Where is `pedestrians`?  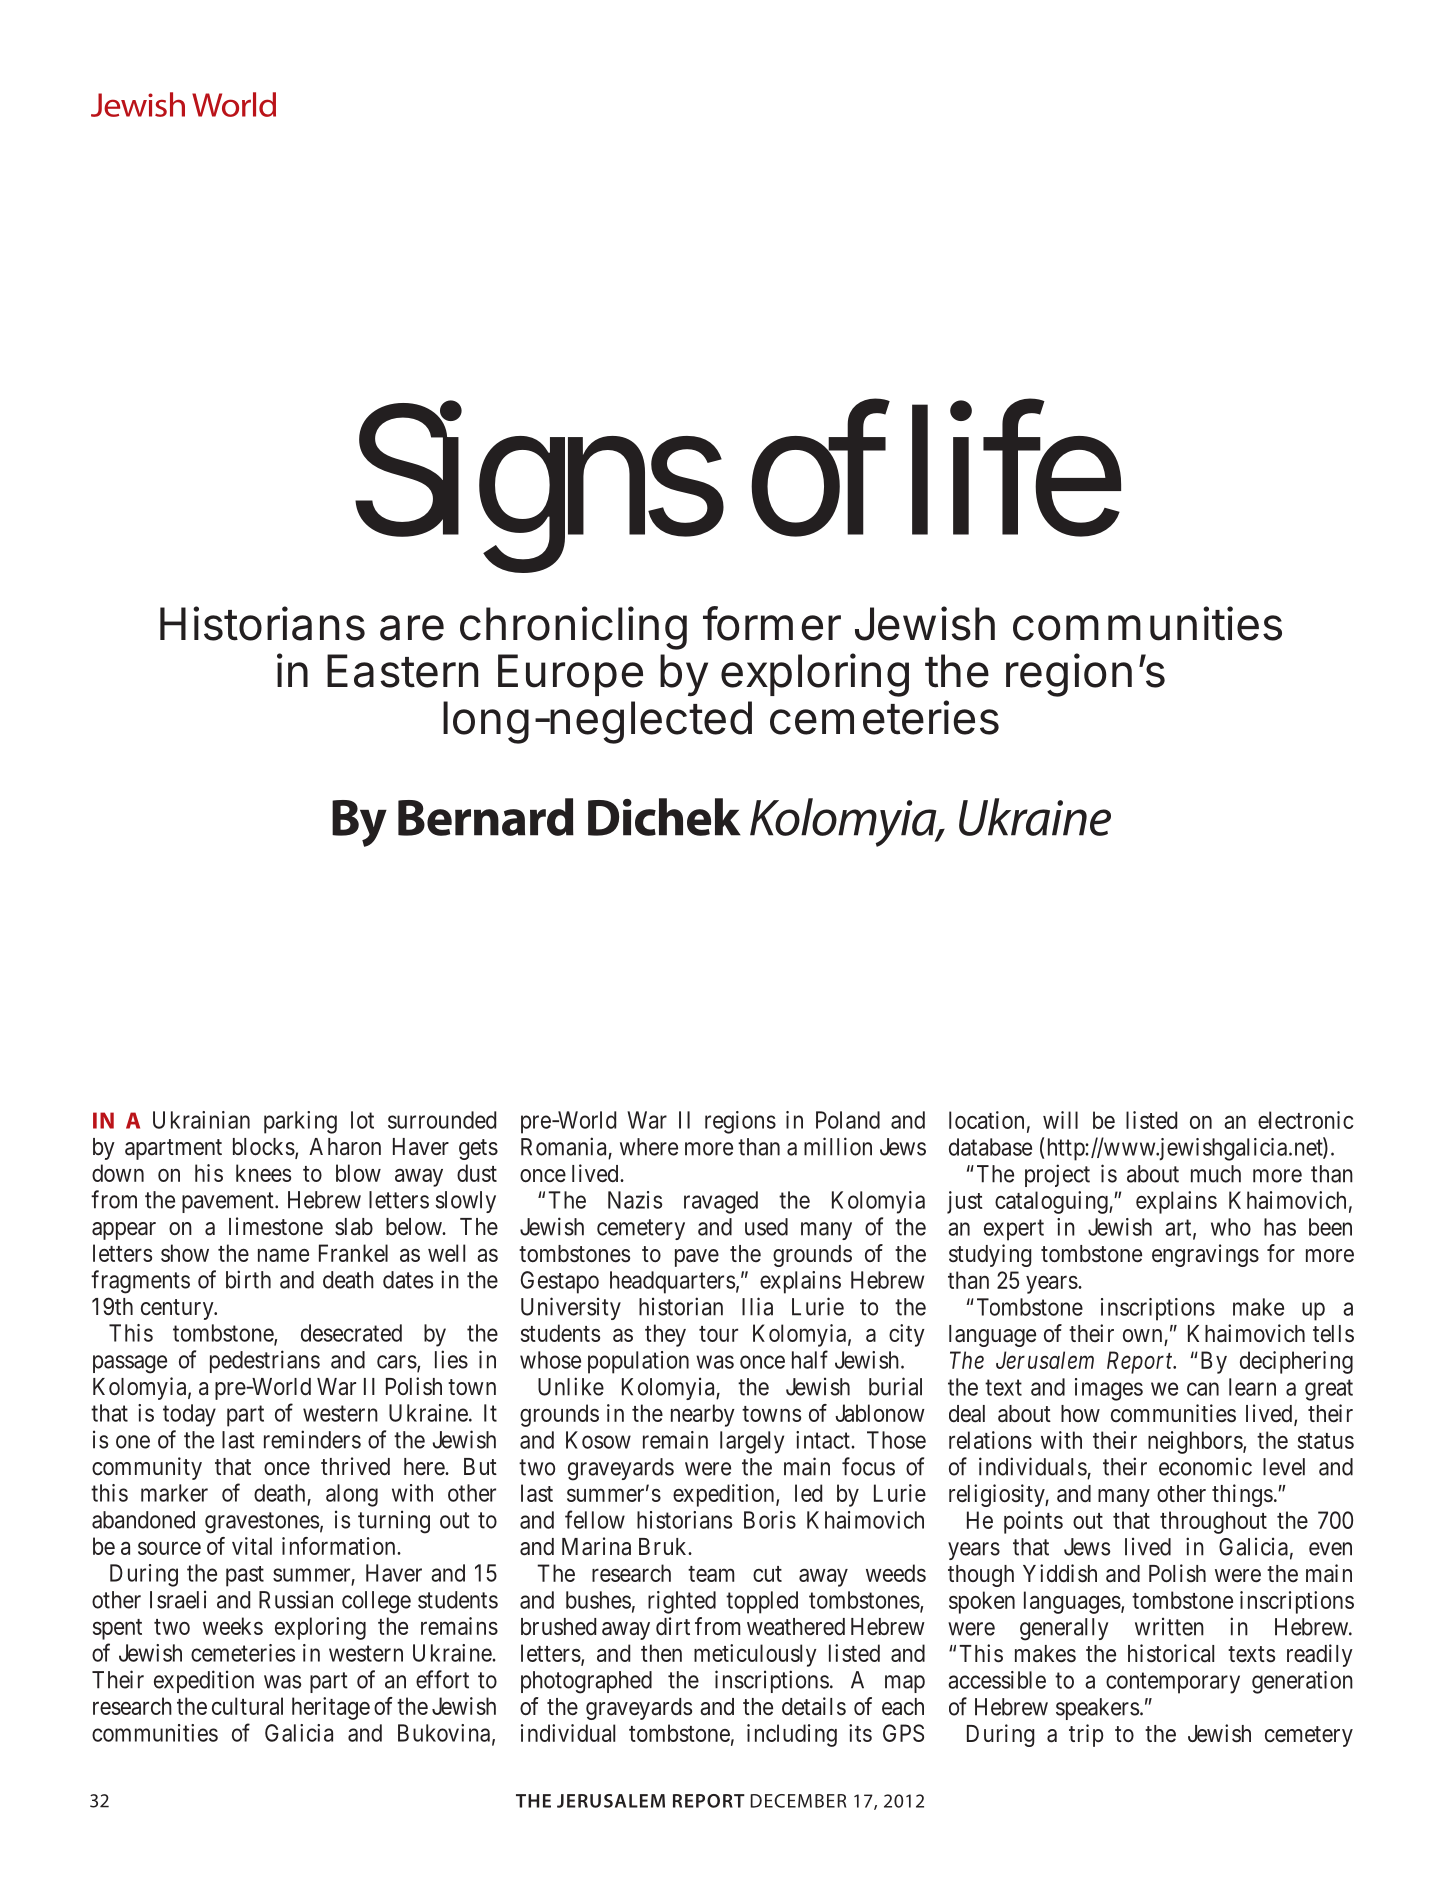
pedestrians is located at coordinates (265, 1361).
